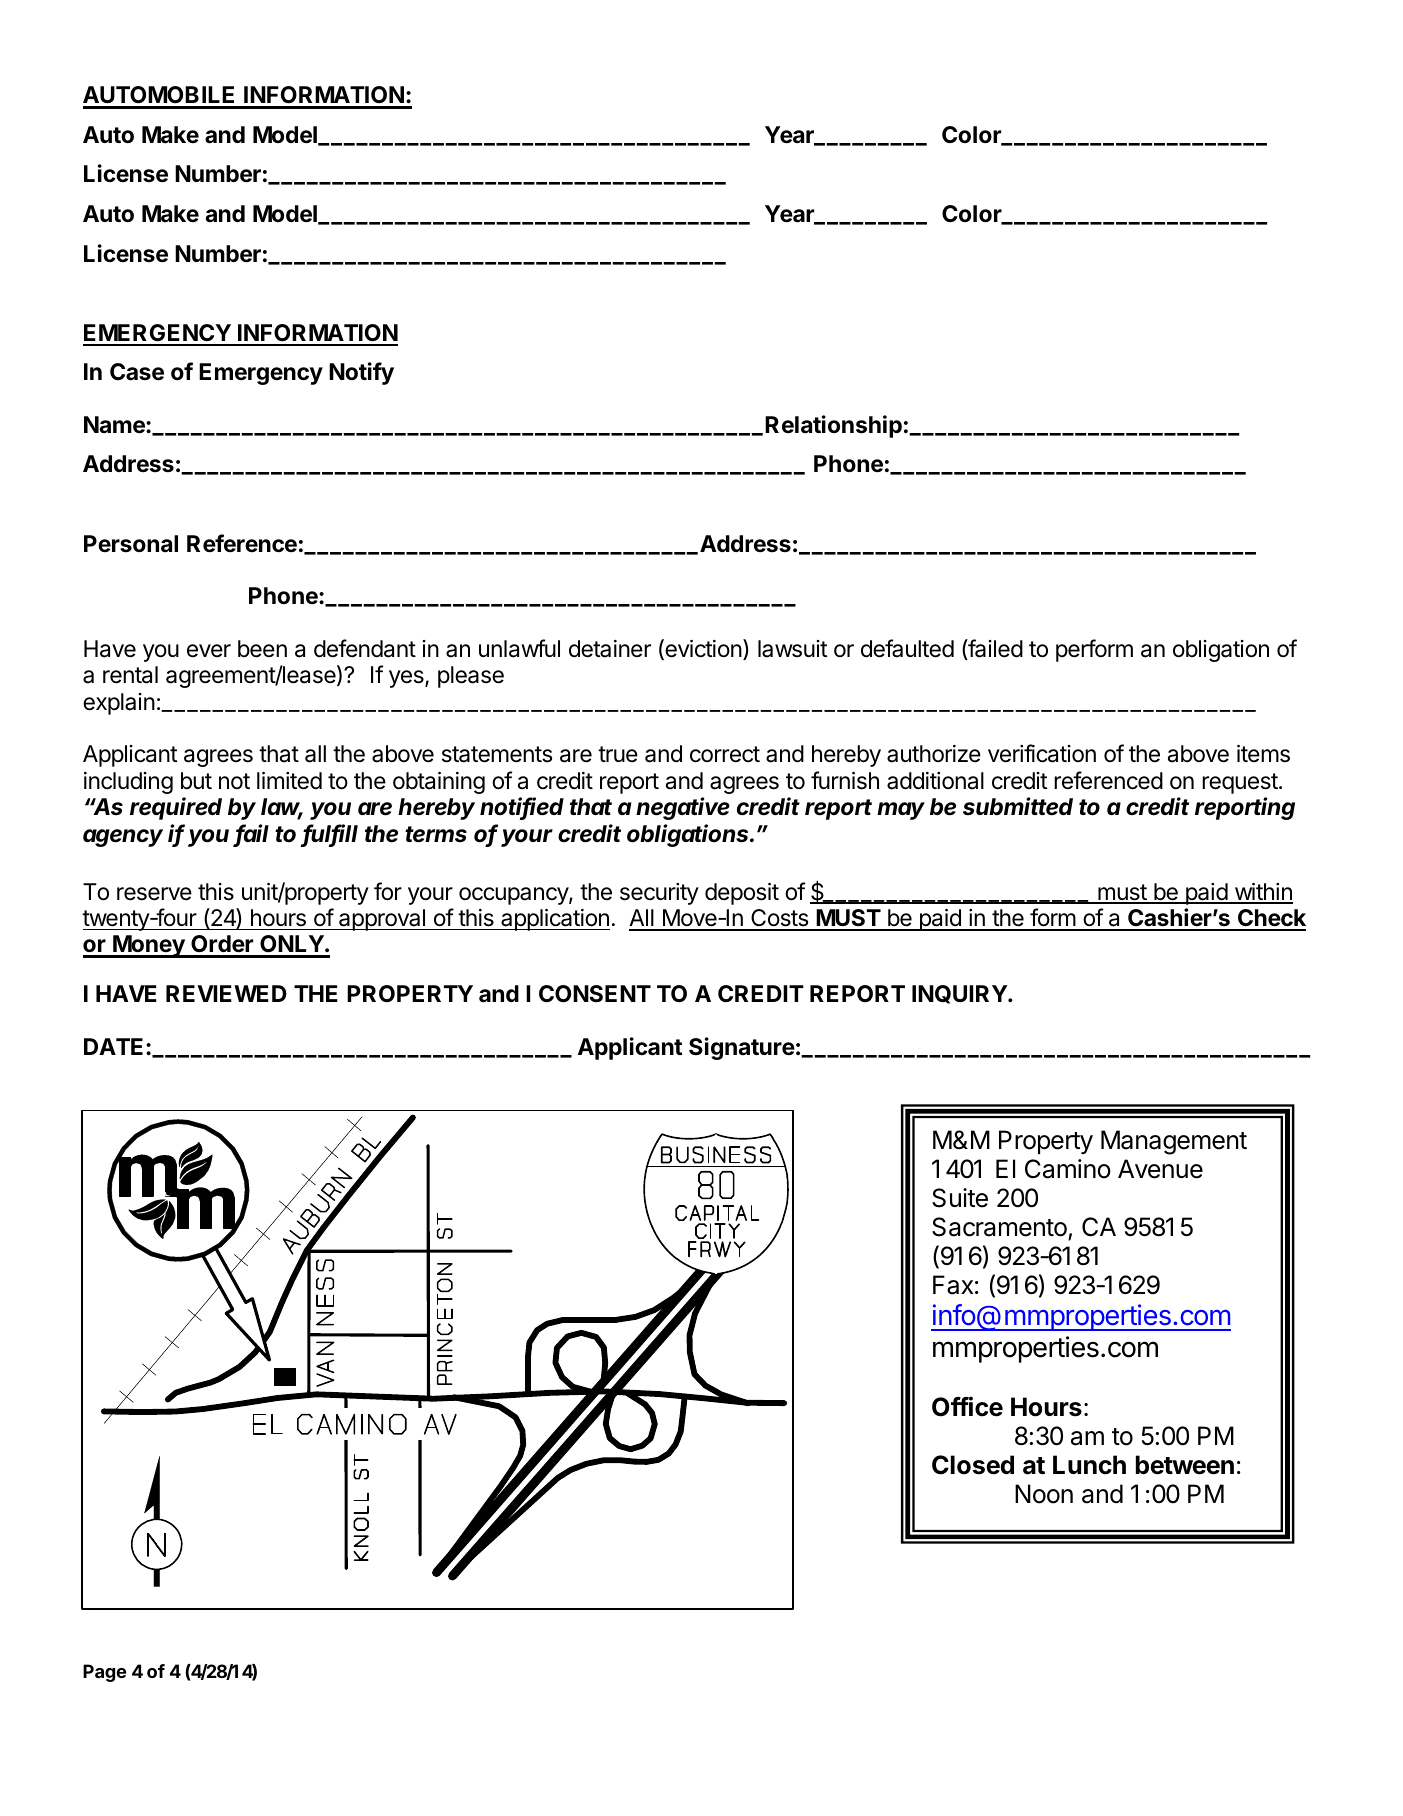  What do you see at coordinates (226, 993) in the screenshot?
I see `REVIEWED` at bounding box center [226, 993].
